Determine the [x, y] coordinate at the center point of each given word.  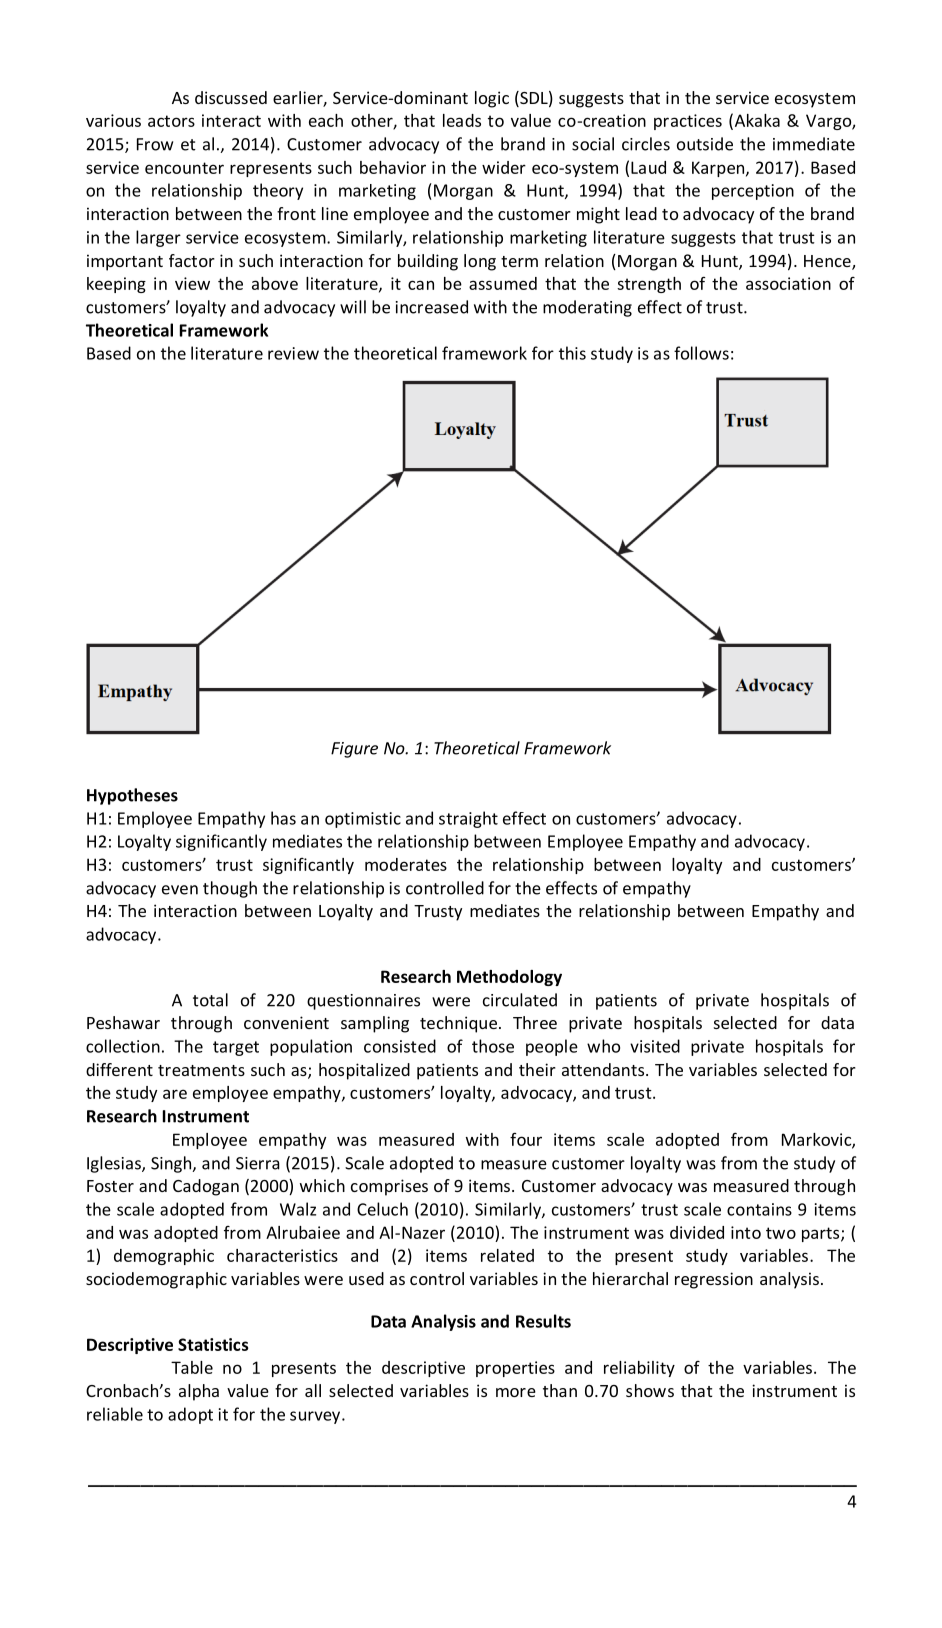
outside [705, 144]
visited [655, 1046]
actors [171, 121]
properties [515, 1369]
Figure [354, 750]
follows [701, 353]
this [572, 353]
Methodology [509, 978]
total [210, 1000]
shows [650, 1390]
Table [192, 1367]
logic [492, 99]
